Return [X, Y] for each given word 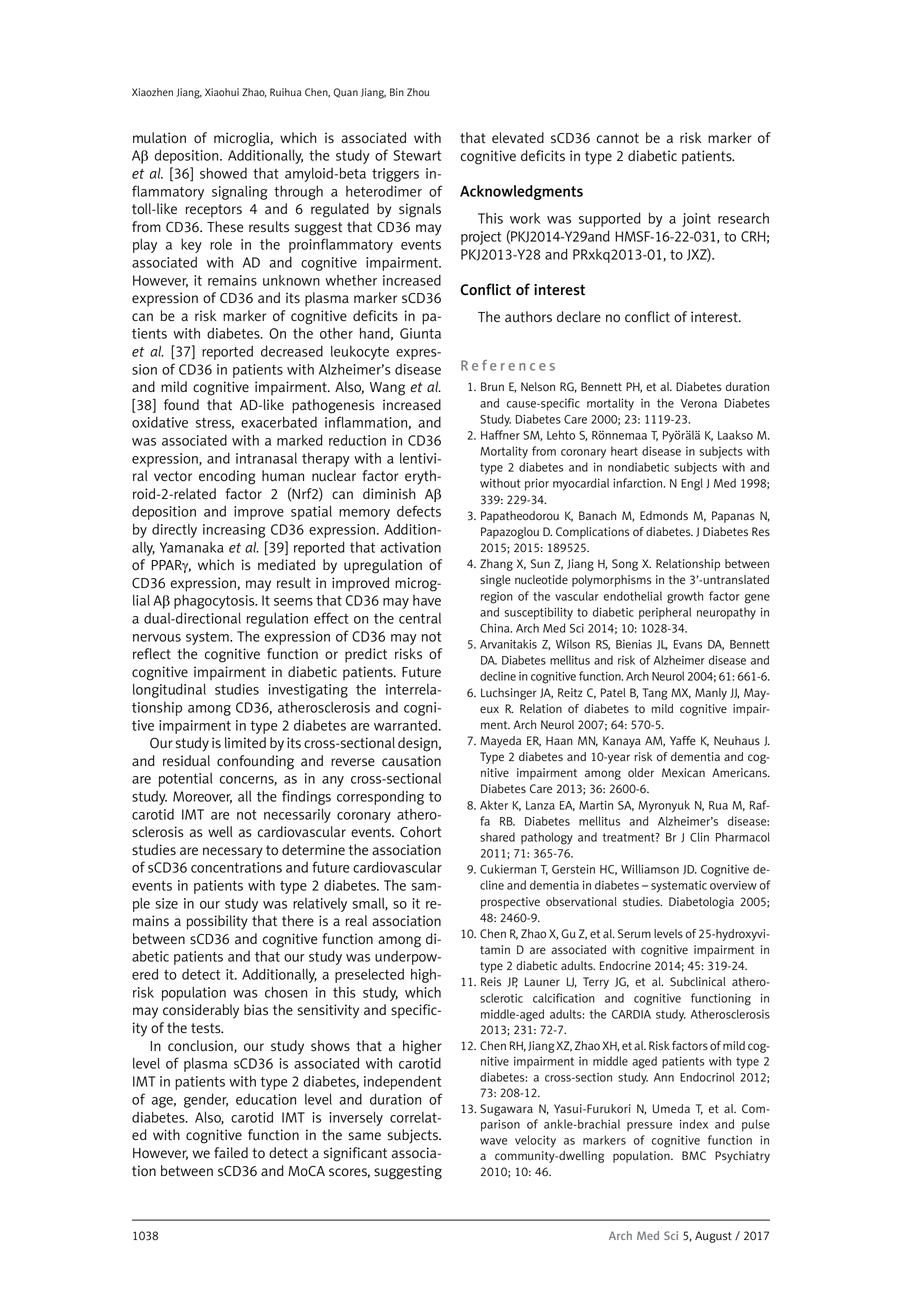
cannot [618, 138]
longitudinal [169, 690]
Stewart [417, 155]
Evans [688, 644]
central [420, 618]
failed [231, 1153]
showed [223, 173]
